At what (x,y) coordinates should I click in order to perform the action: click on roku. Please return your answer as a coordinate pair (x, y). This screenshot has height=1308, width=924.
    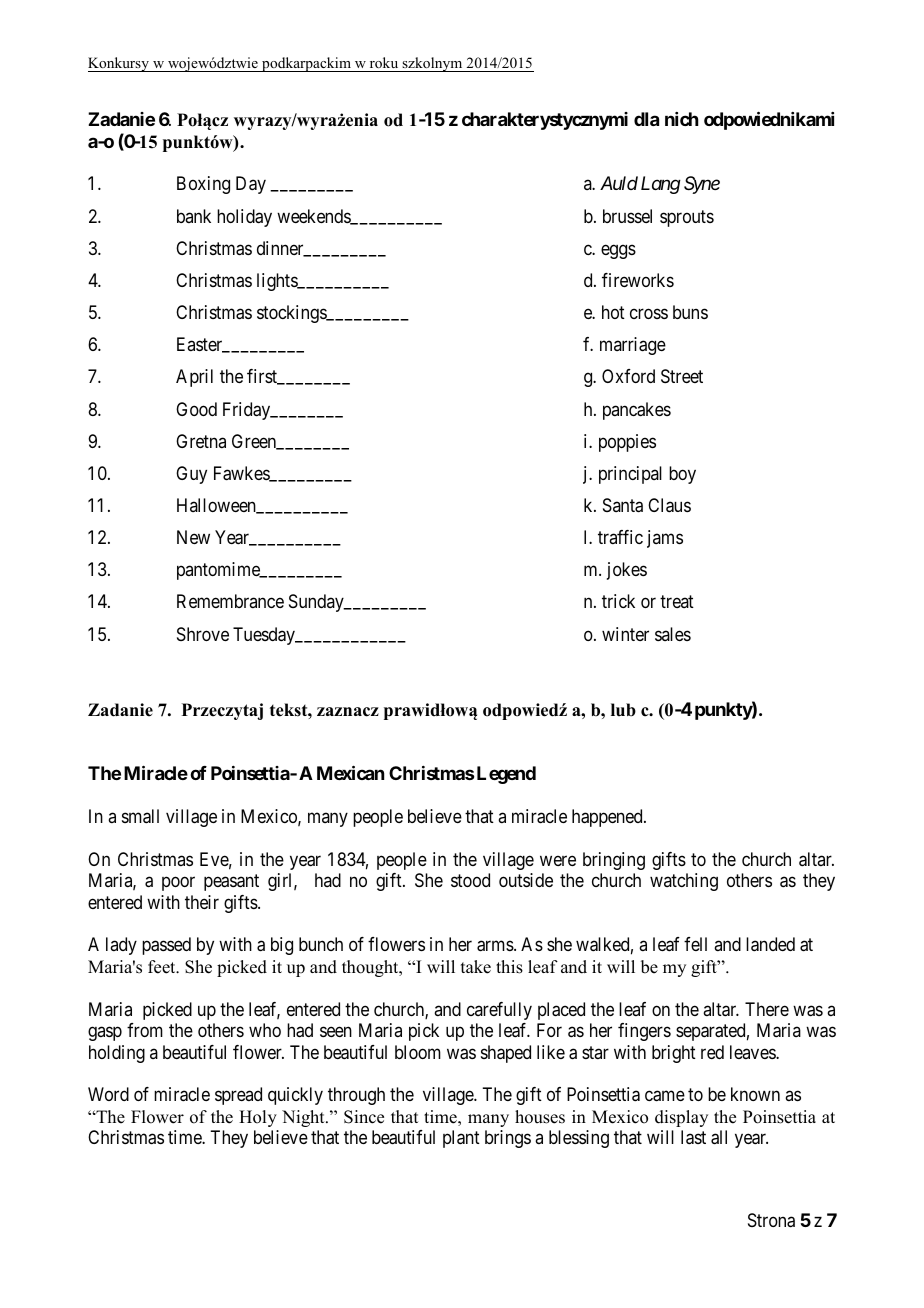
    Looking at the image, I should click on (384, 64).
